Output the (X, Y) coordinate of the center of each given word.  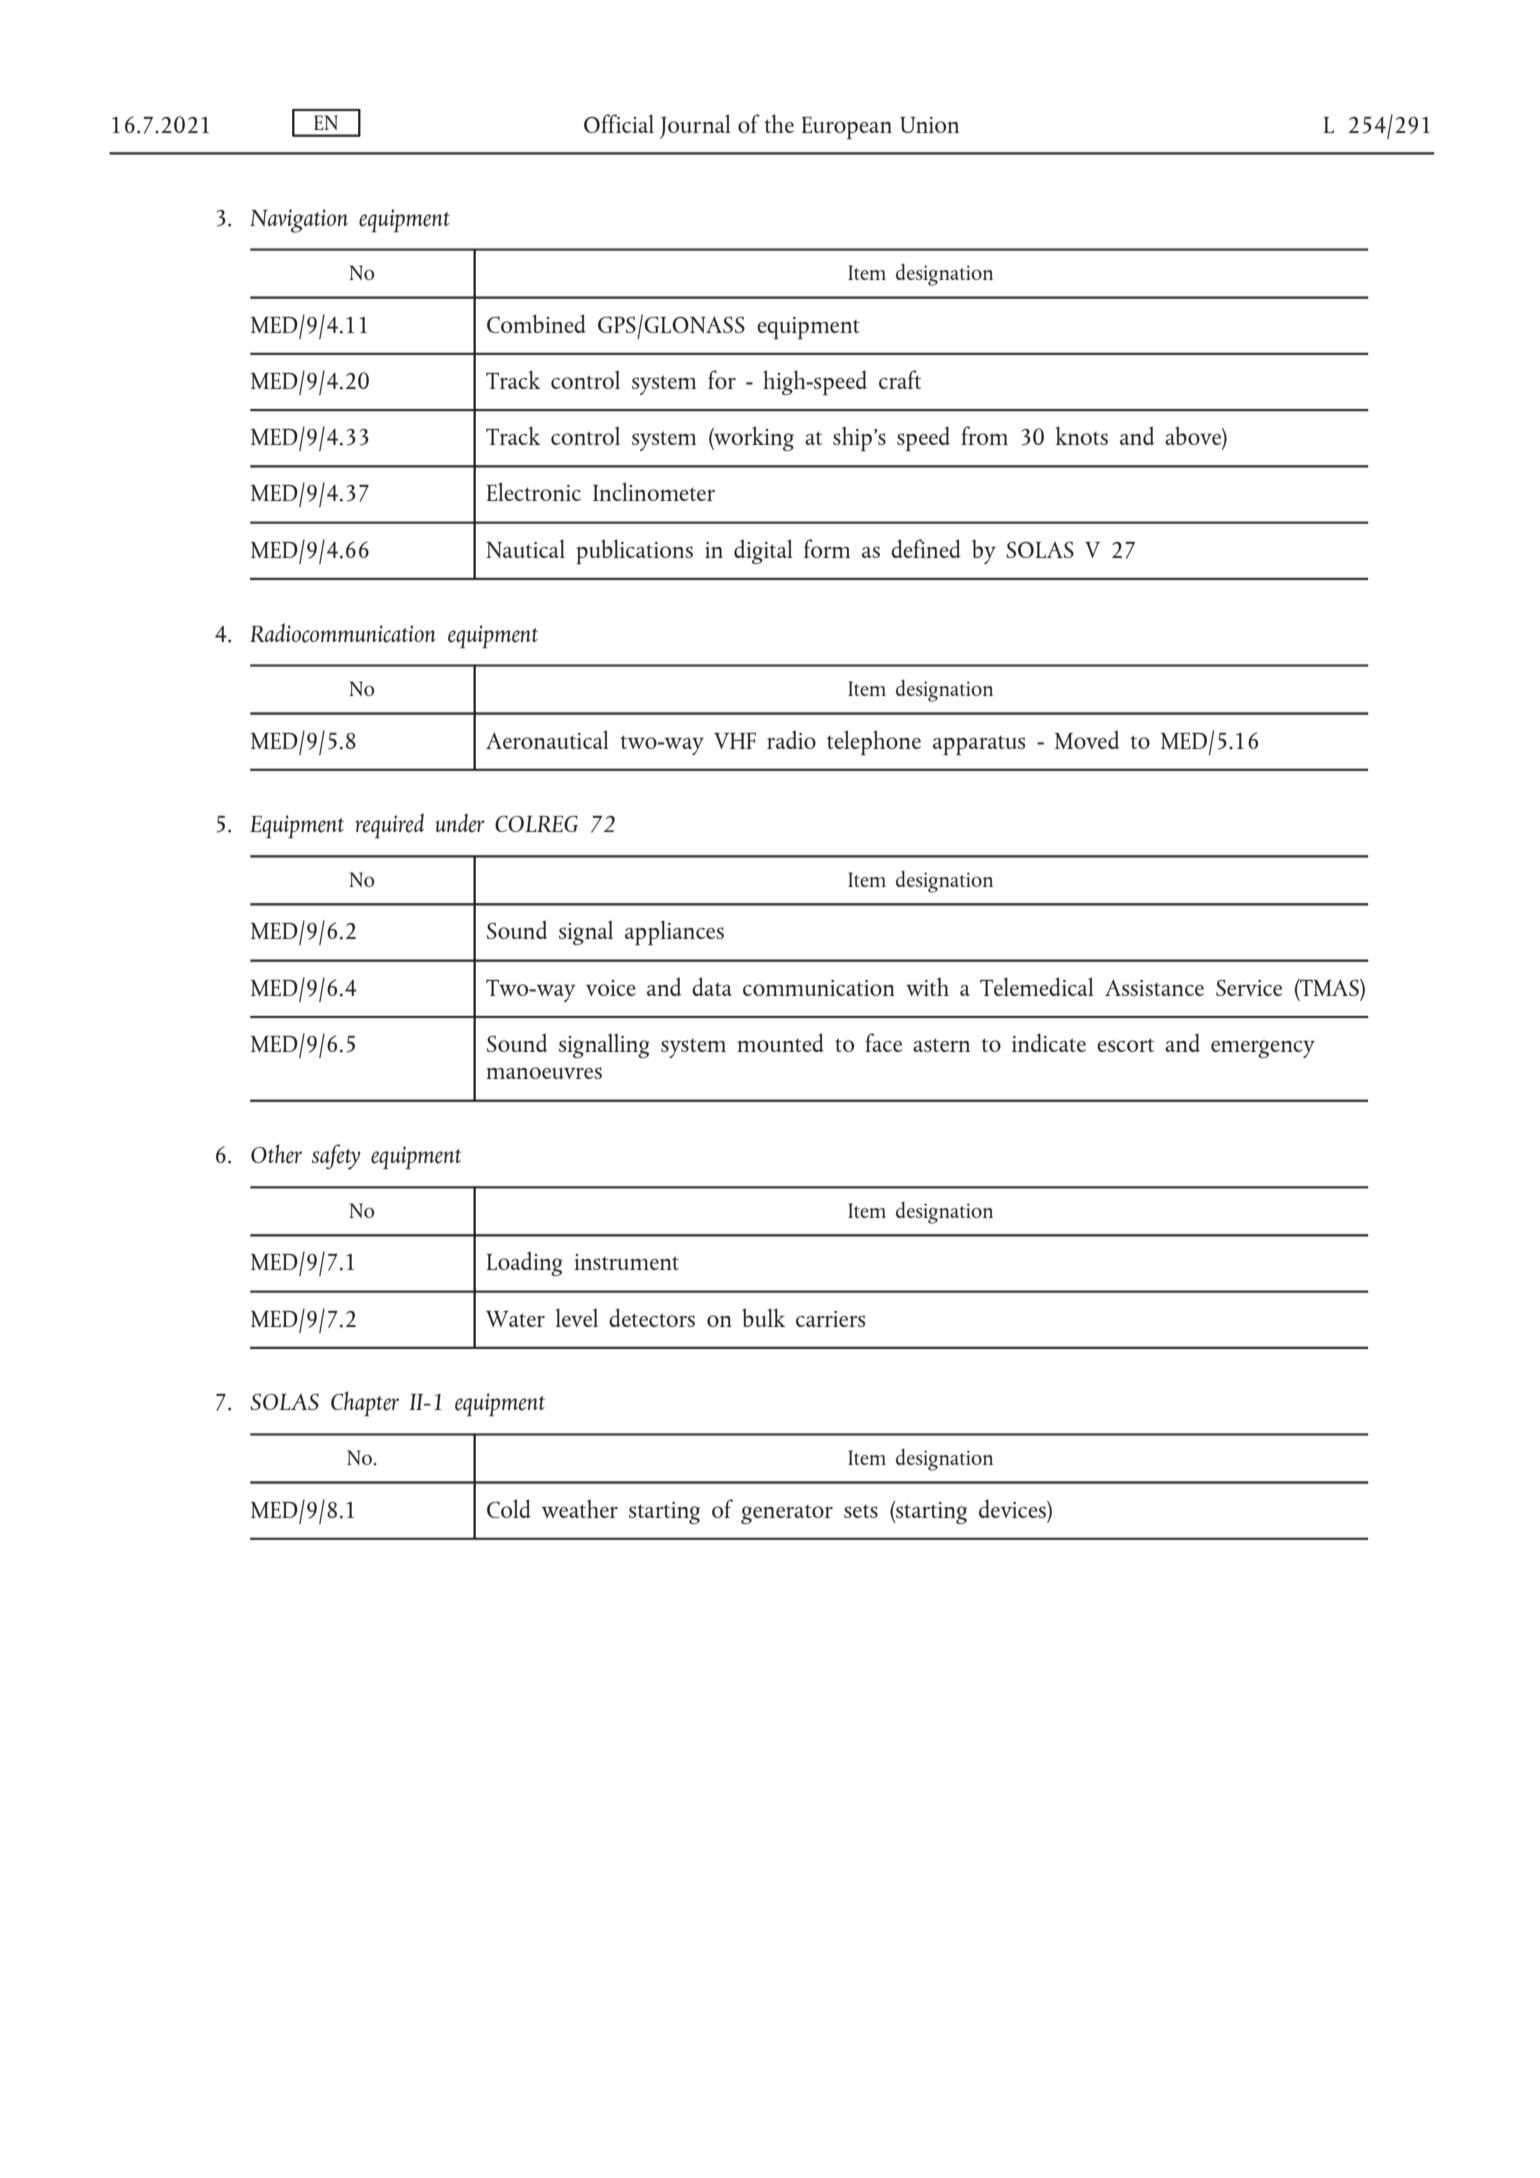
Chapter (365, 1403)
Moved (1087, 739)
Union (929, 125)
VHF (735, 741)
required (389, 825)
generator (787, 1514)
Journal (695, 126)
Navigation (299, 221)
